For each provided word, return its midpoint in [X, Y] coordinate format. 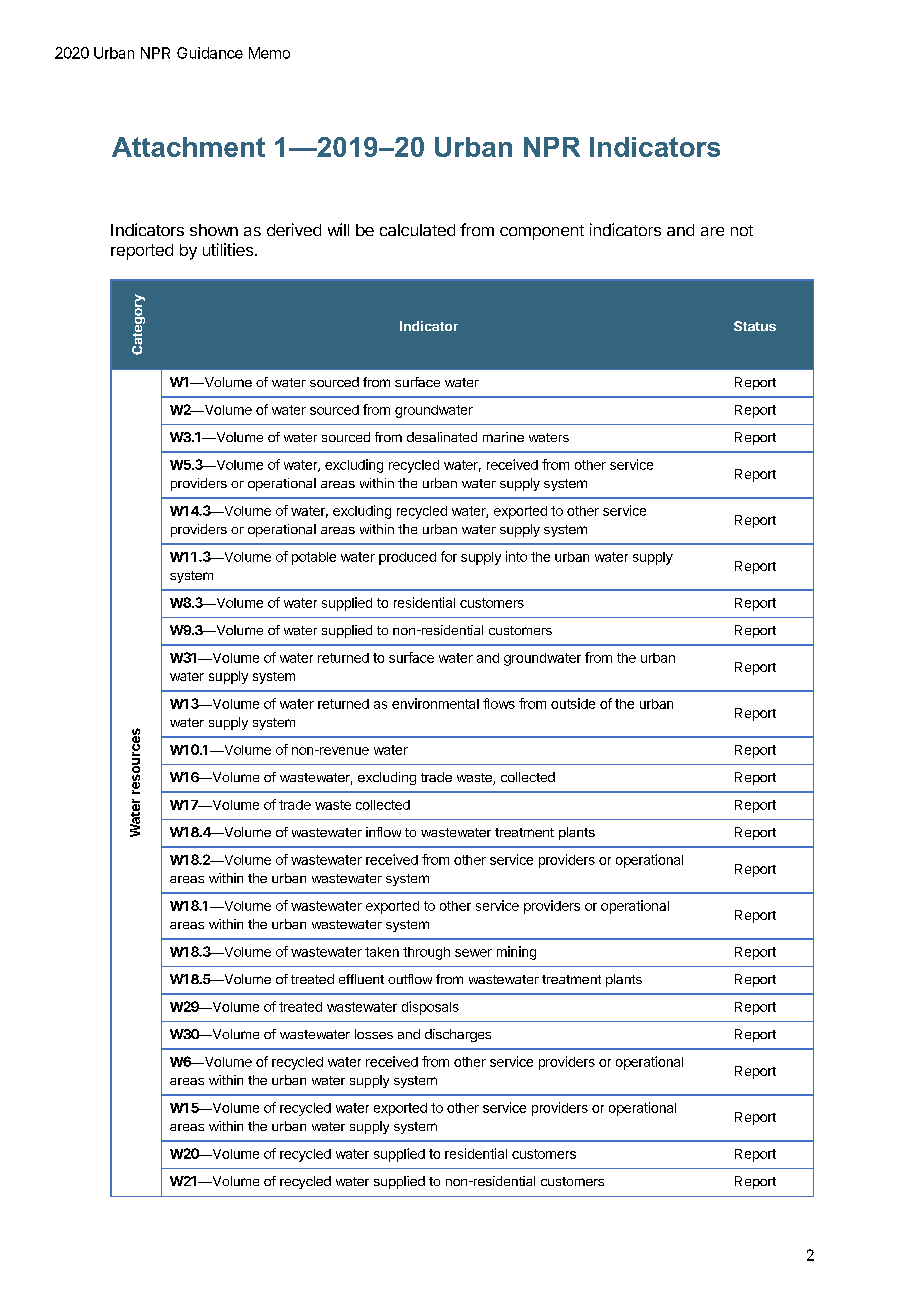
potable [314, 558]
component [542, 232]
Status [755, 326]
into [516, 556]
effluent [361, 979]
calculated [417, 230]
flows [499, 703]
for [449, 556]
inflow [383, 832]
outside [573, 703]
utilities [228, 249]
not [742, 230]
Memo [269, 53]
